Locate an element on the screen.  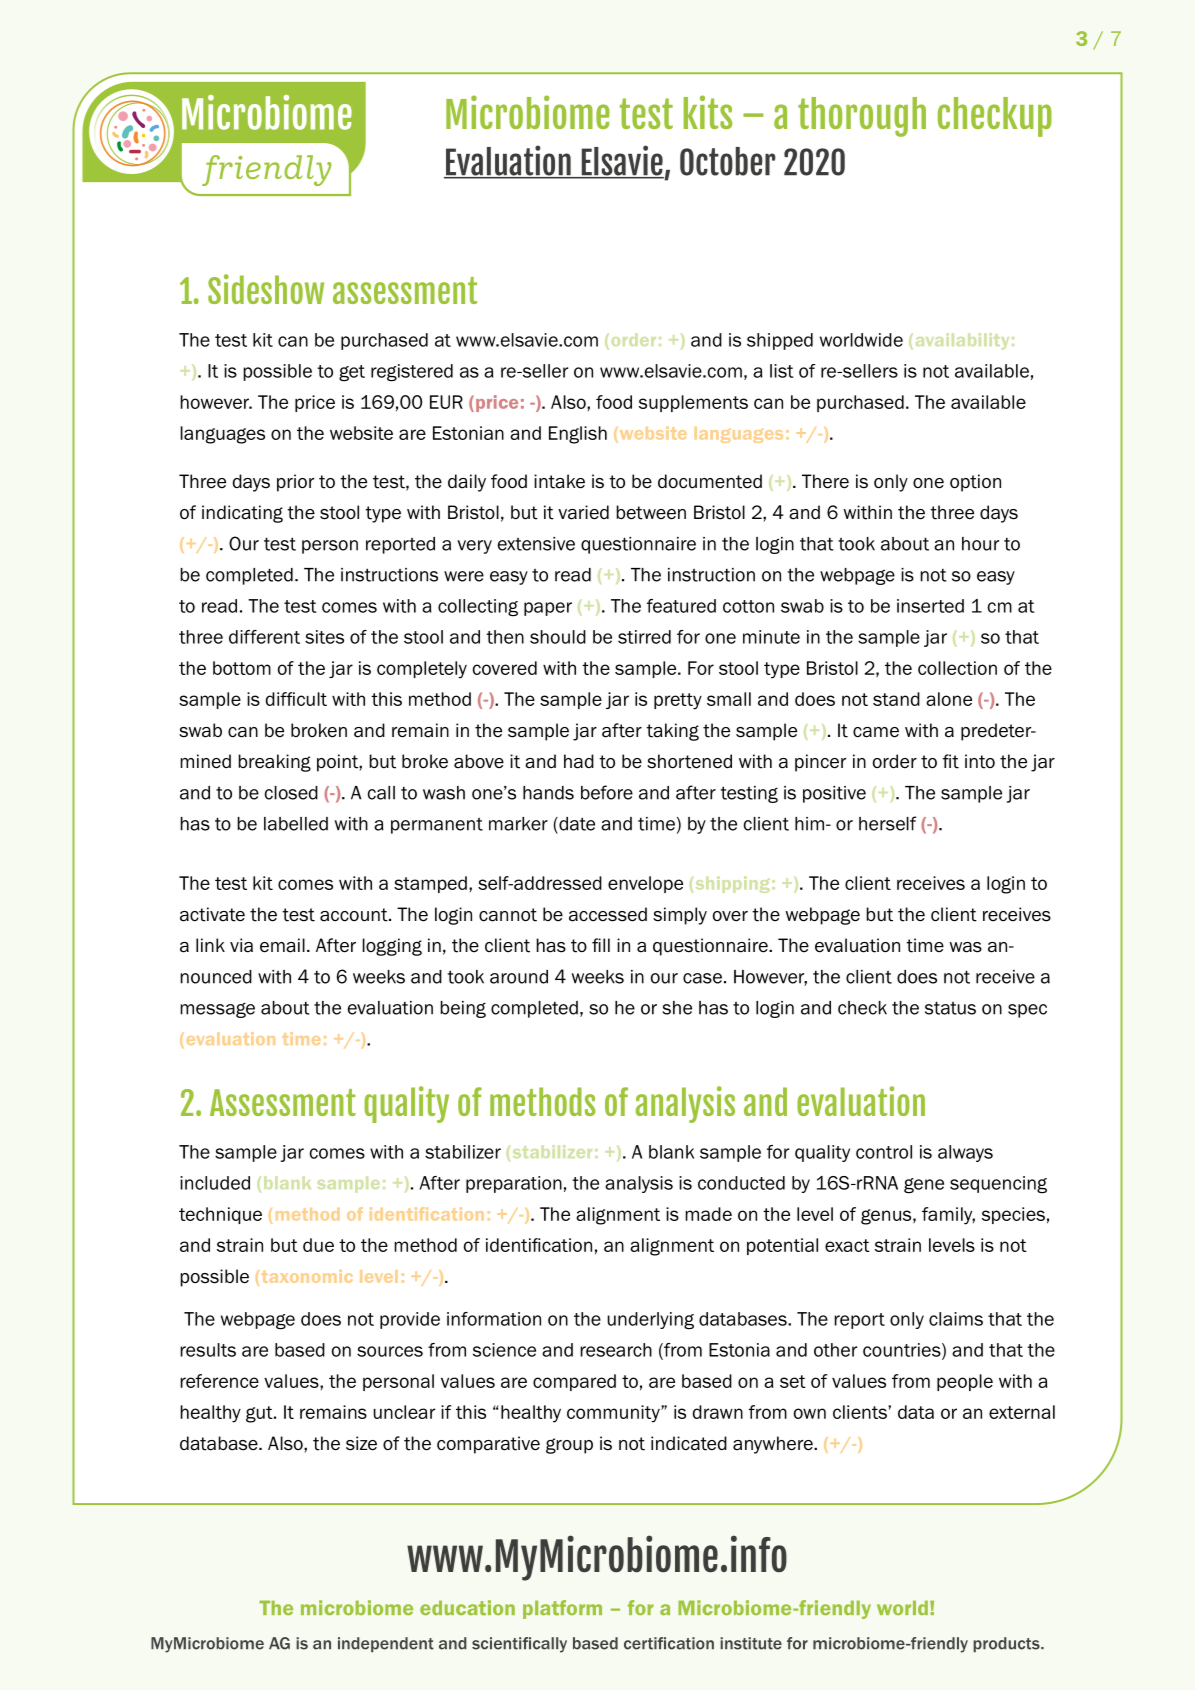
thorough is located at coordinates (862, 117).
